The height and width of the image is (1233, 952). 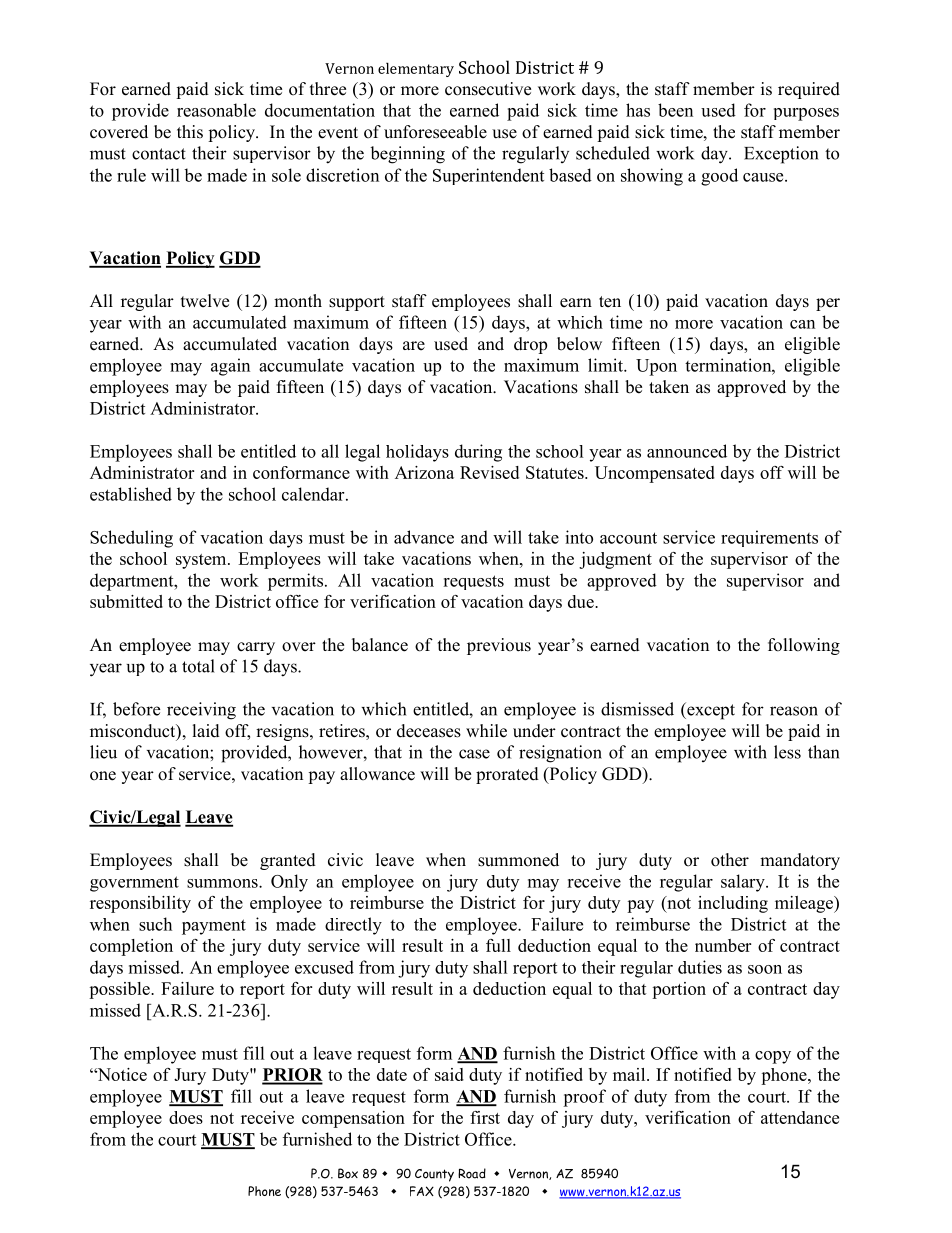 What do you see at coordinates (186, 1117) in the image?
I see `does` at bounding box center [186, 1117].
